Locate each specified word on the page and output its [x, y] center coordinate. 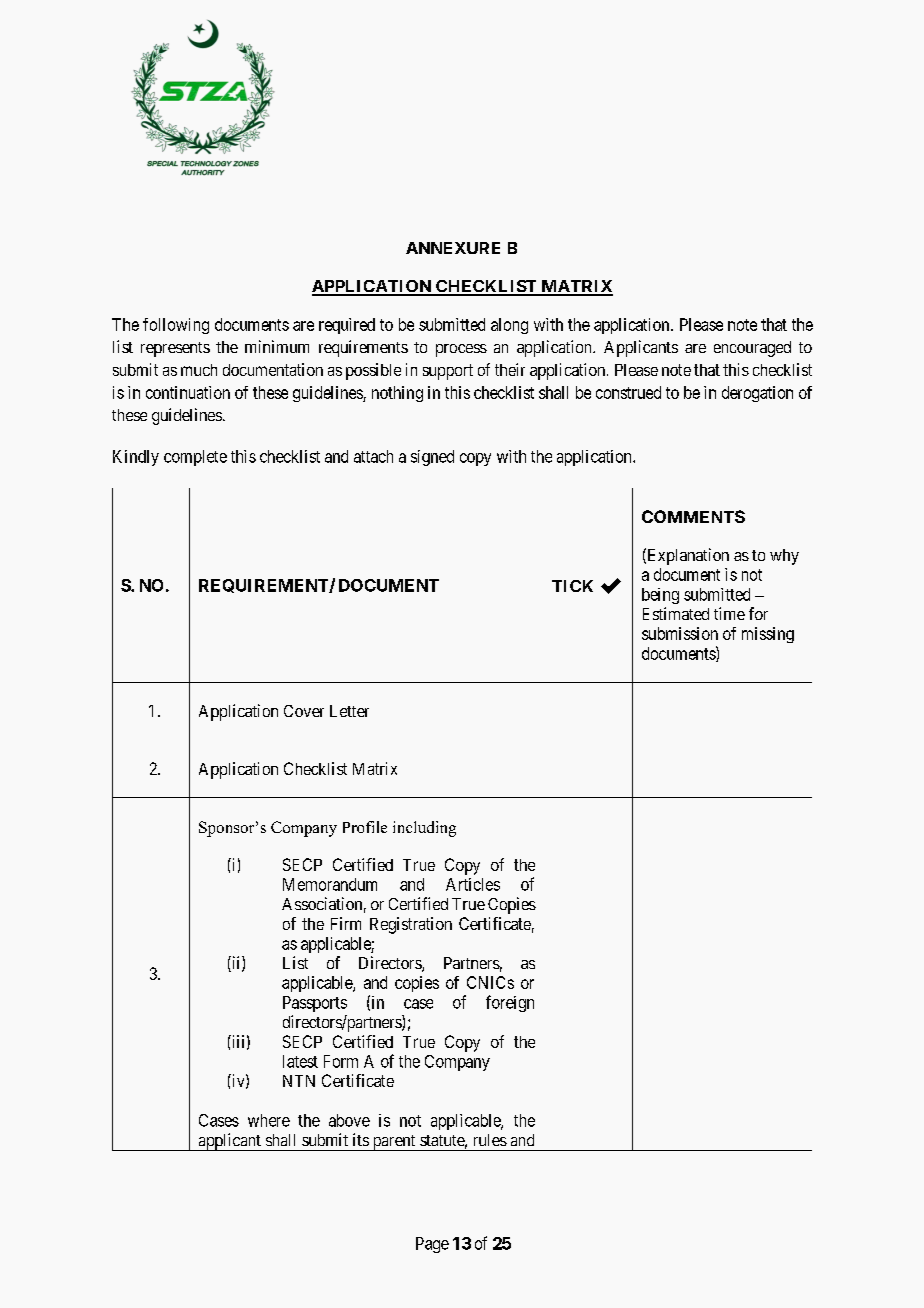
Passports [315, 1004]
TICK [572, 586]
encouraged [752, 349]
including [424, 829]
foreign [510, 1003]
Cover [304, 711]
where [269, 1120]
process [461, 350]
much [199, 370]
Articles [473, 884]
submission [680, 633]
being [660, 596]
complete [195, 458]
